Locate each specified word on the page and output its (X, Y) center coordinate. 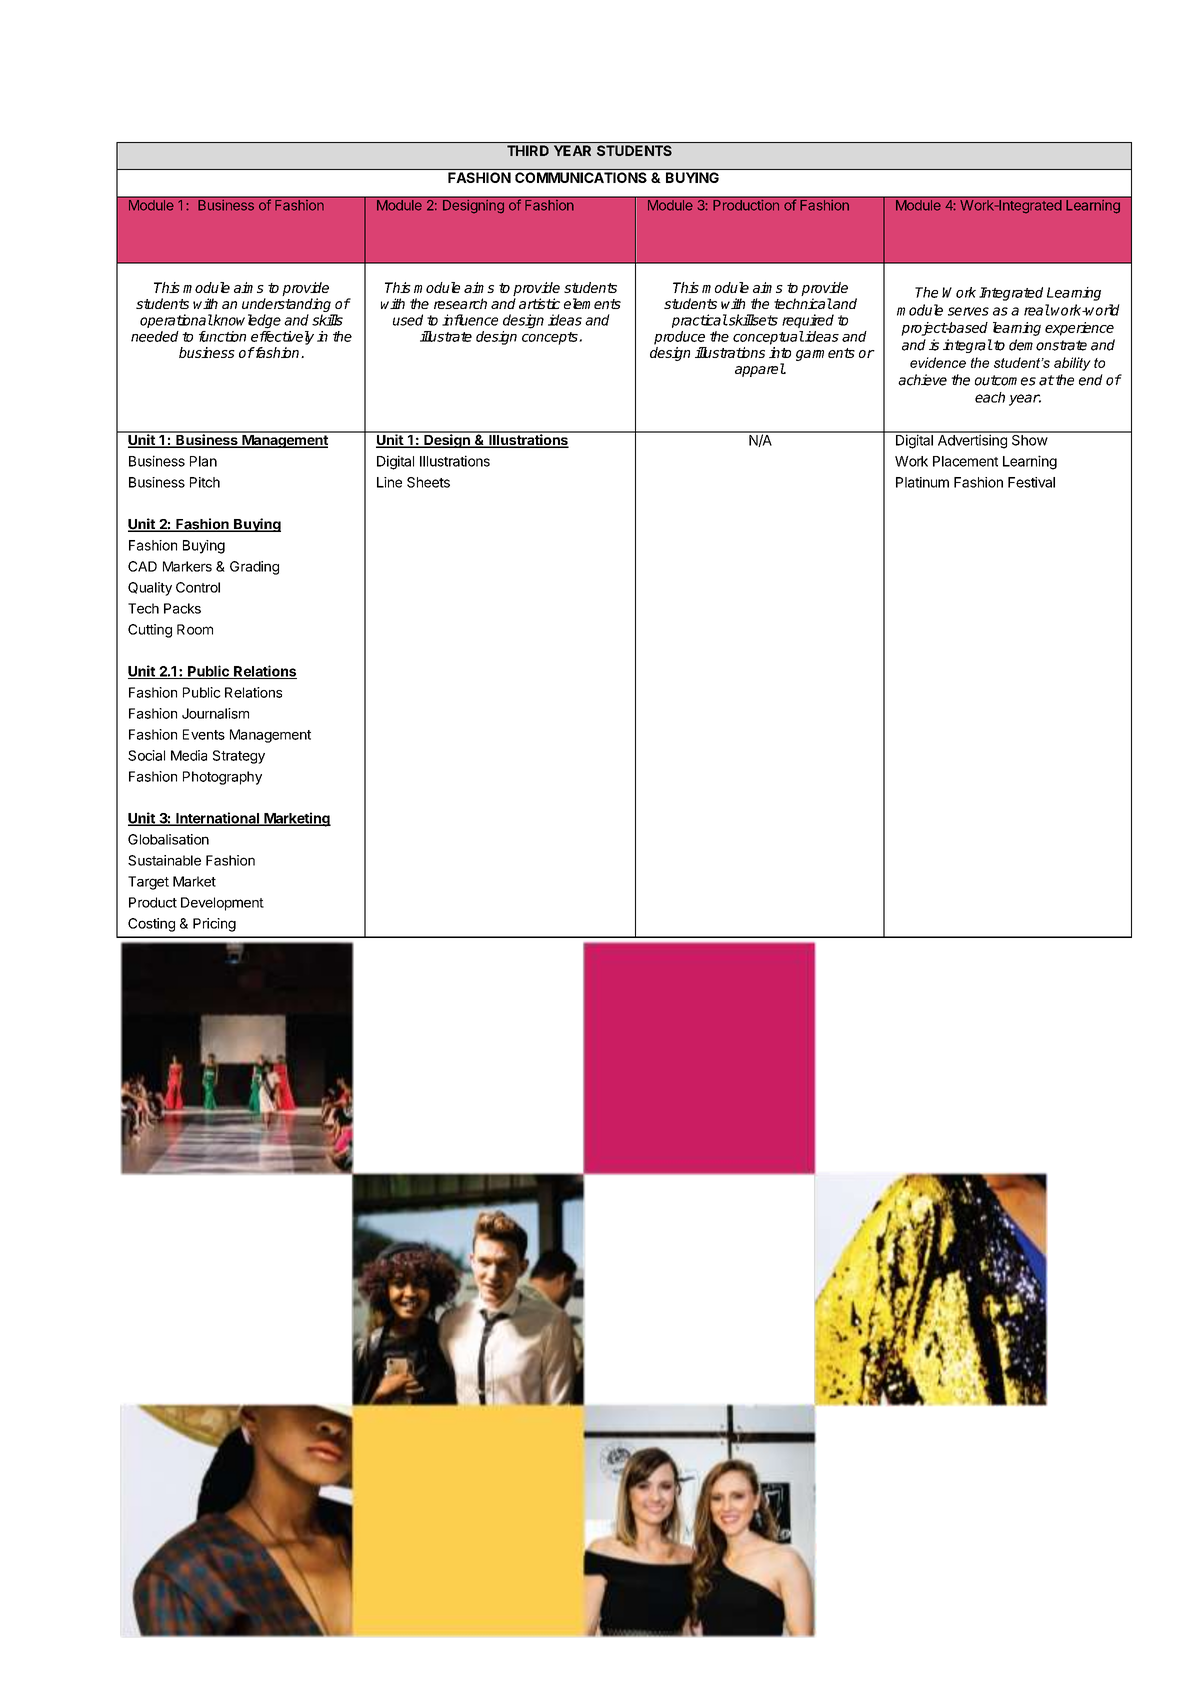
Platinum (922, 482)
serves (968, 311)
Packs (182, 608)
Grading (254, 568)
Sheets (428, 482)
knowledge (246, 321)
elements (592, 303)
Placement (965, 461)
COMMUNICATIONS (581, 177)
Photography (222, 778)
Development (222, 904)
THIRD (528, 150)
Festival (1031, 482)
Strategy (239, 757)
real (1037, 310)
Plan (203, 461)
